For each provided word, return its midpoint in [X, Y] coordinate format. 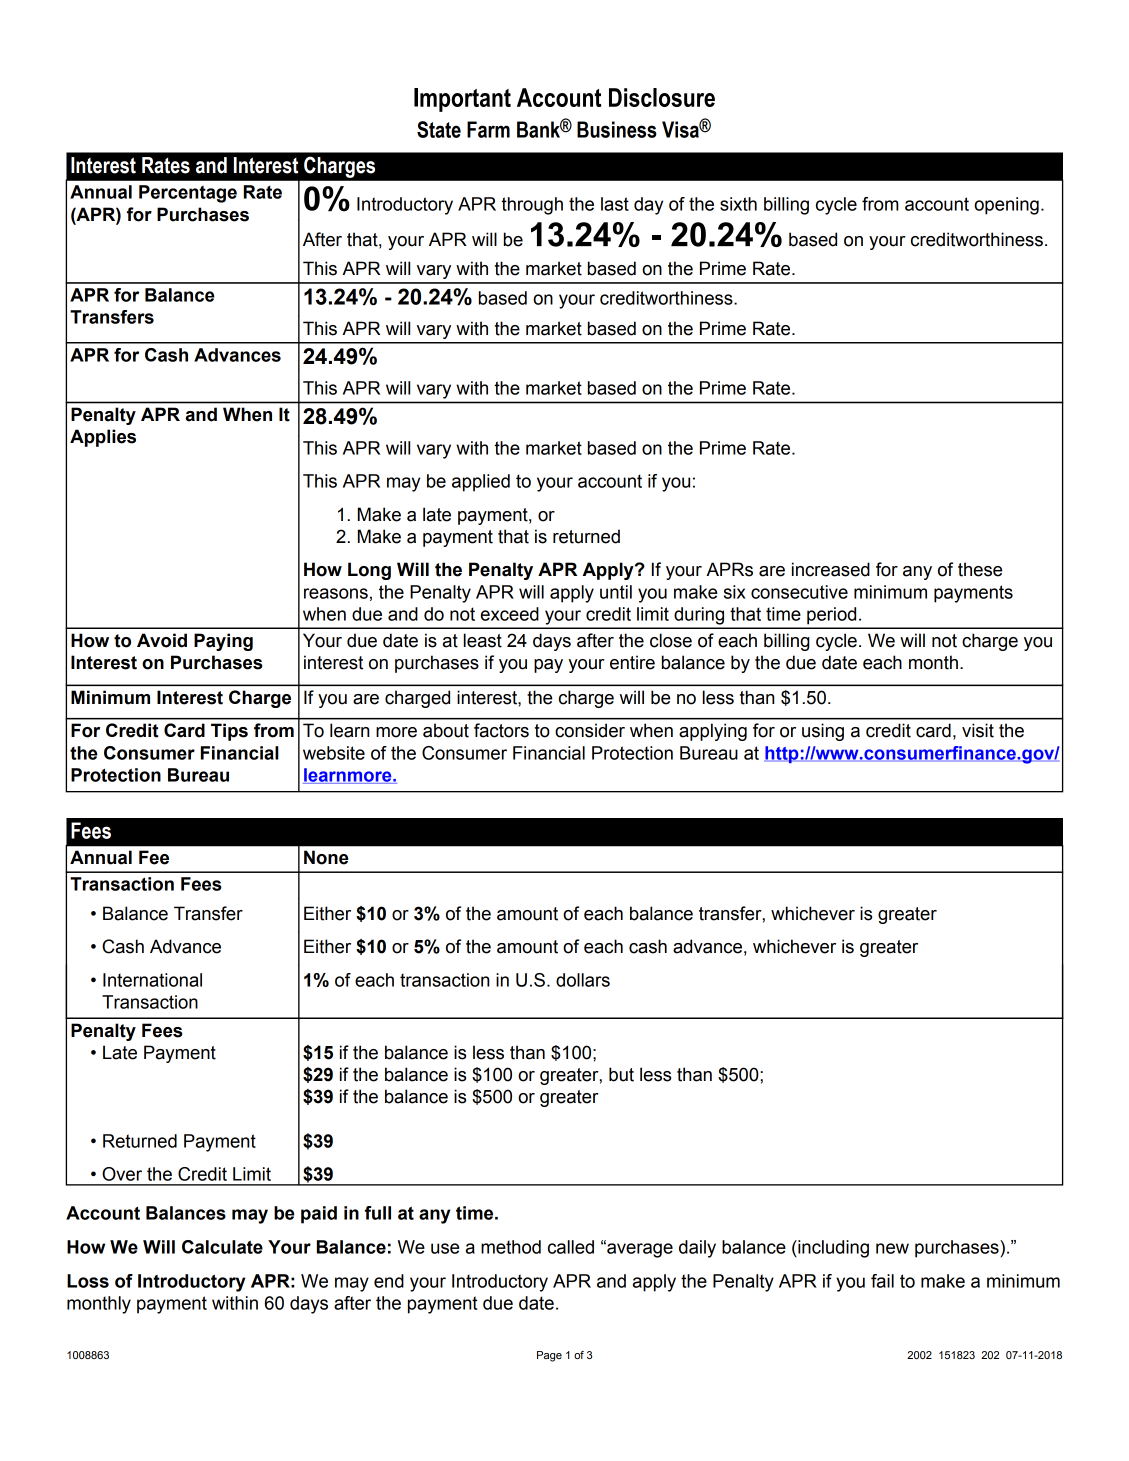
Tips [229, 732]
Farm [488, 129]
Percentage [188, 194]
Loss [88, 1281]
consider [590, 730]
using [823, 732]
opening [1006, 206]
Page [549, 1356]
